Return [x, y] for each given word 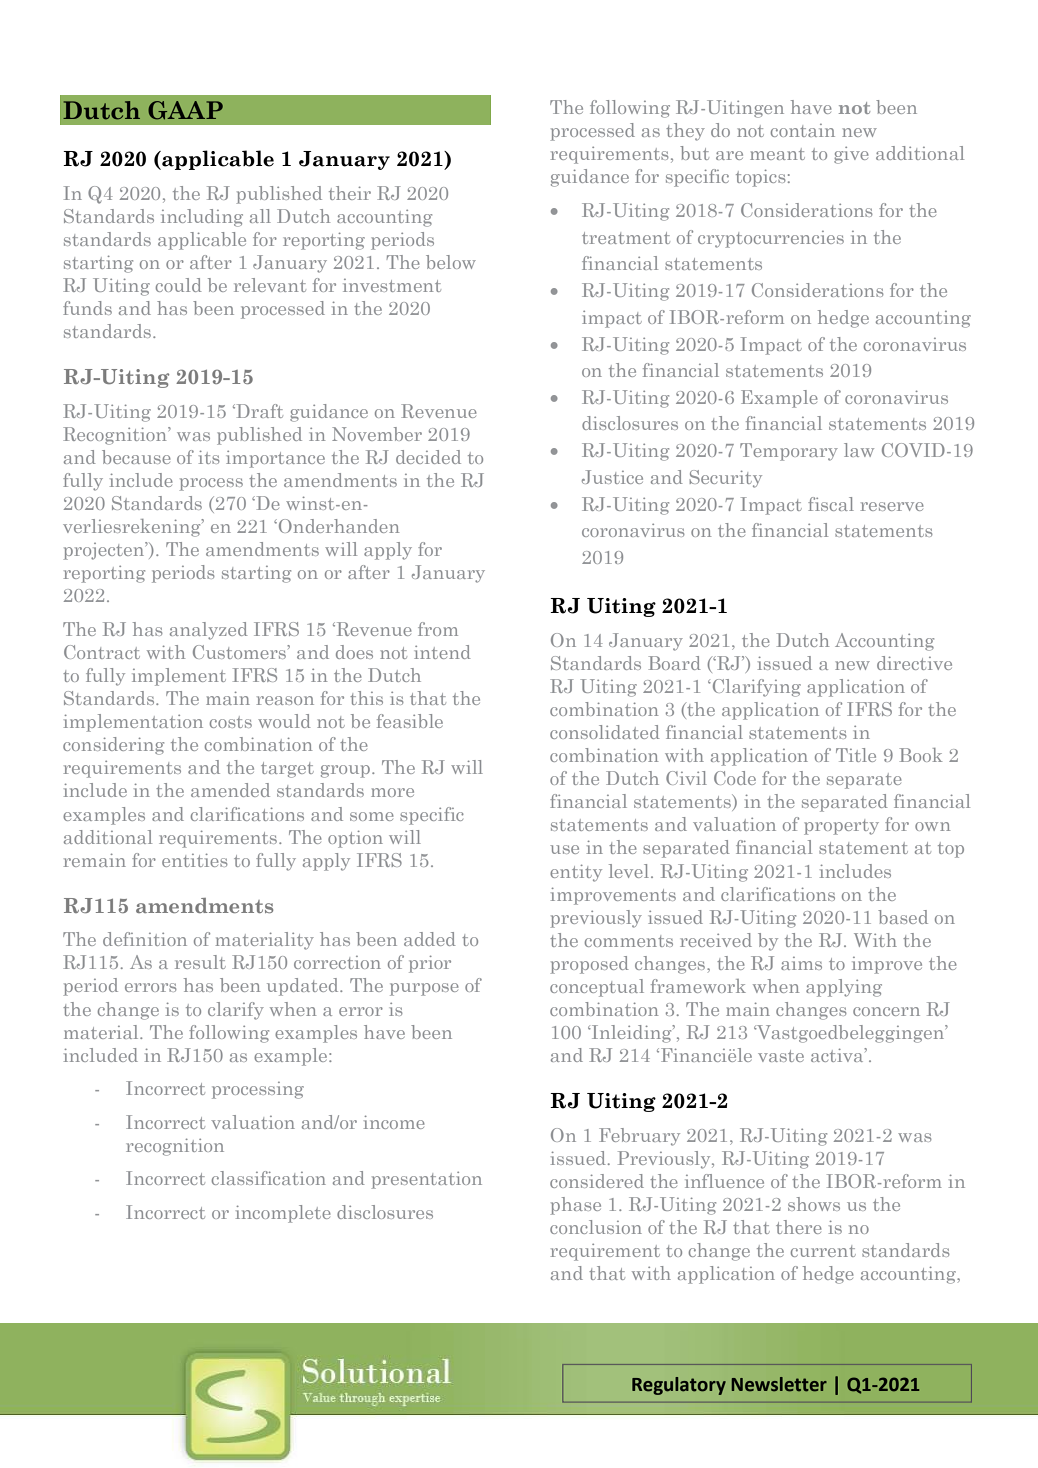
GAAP [185, 110]
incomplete [283, 1214]
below [451, 262]
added [430, 939]
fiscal [831, 504]
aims [801, 963]
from [438, 629]
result [200, 962]
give [851, 155]
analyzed [209, 631]
